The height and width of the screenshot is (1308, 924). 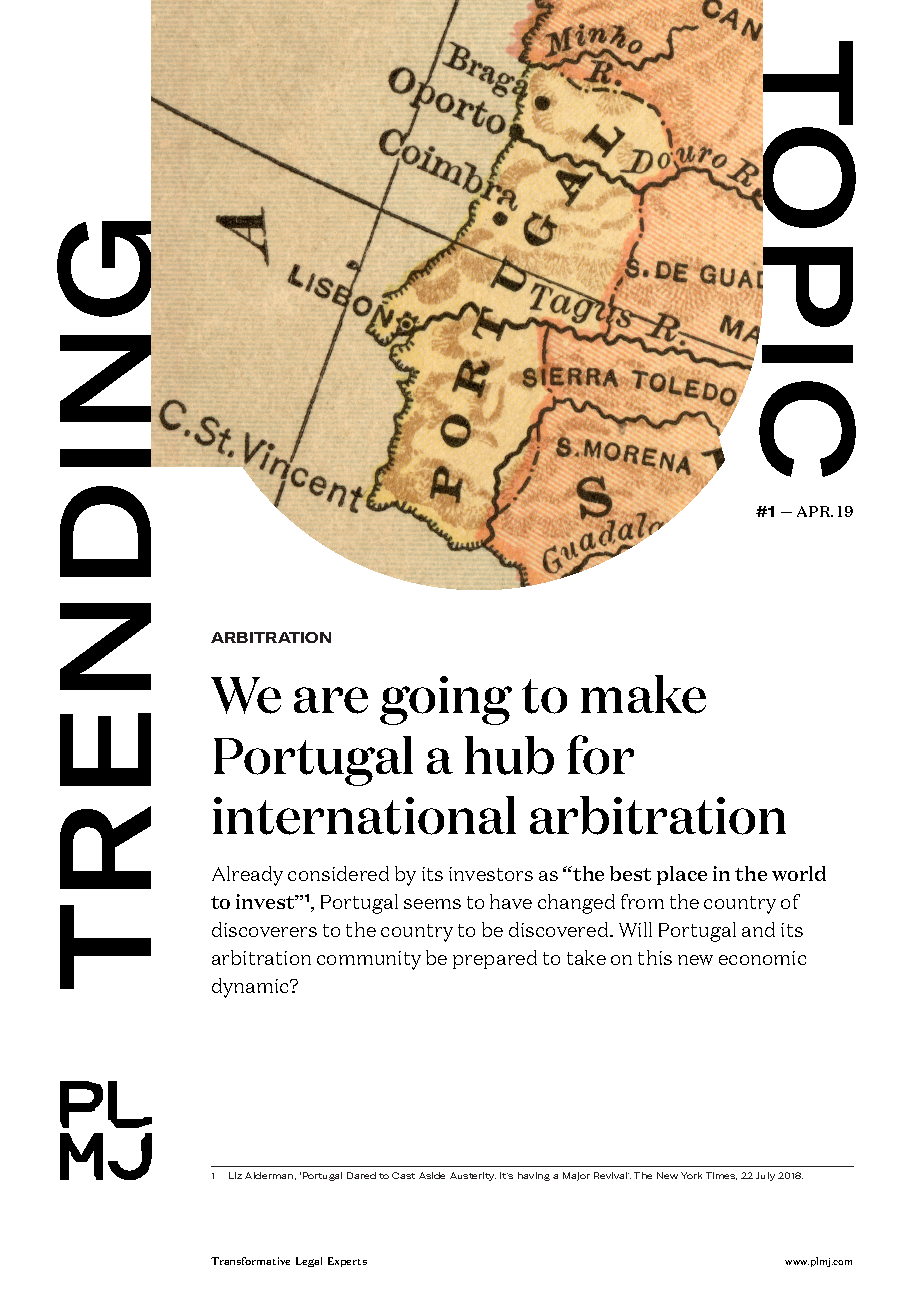 What do you see at coordinates (309, 1262) in the screenshot?
I see `Legal` at bounding box center [309, 1262].
